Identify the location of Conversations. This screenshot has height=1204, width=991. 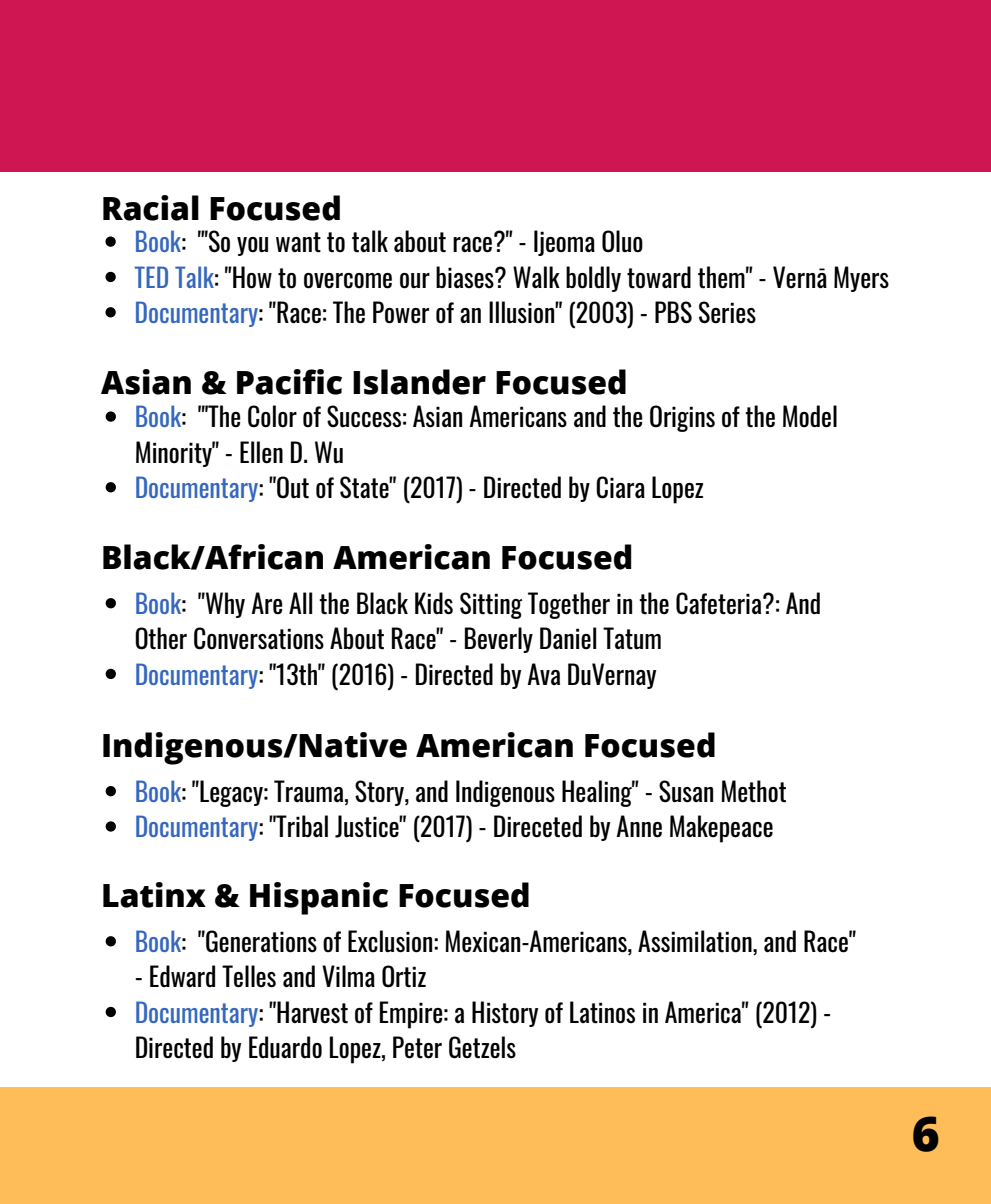
(259, 638).
